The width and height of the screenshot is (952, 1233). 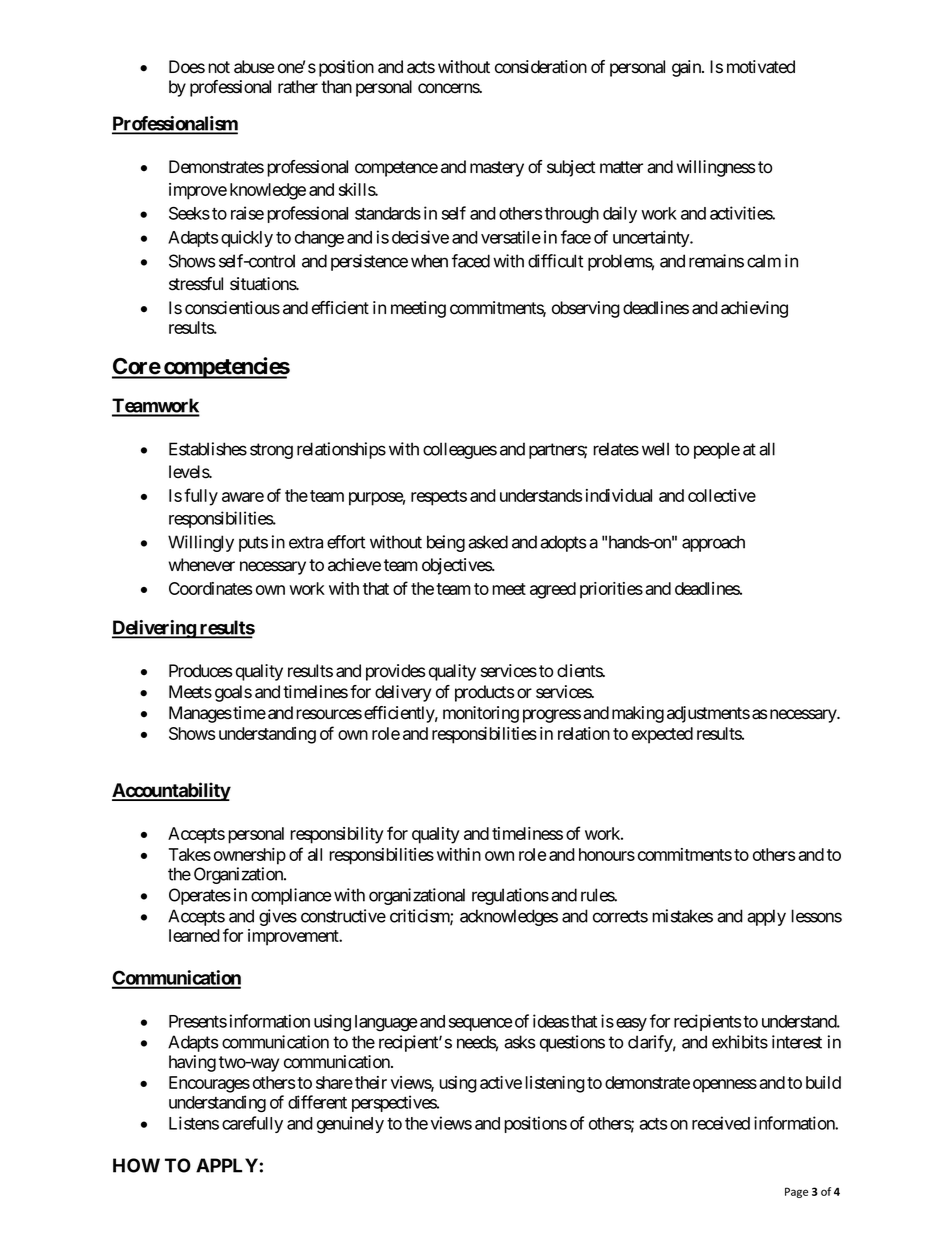 I want to click on Coordinates, so click(x=210, y=588).
